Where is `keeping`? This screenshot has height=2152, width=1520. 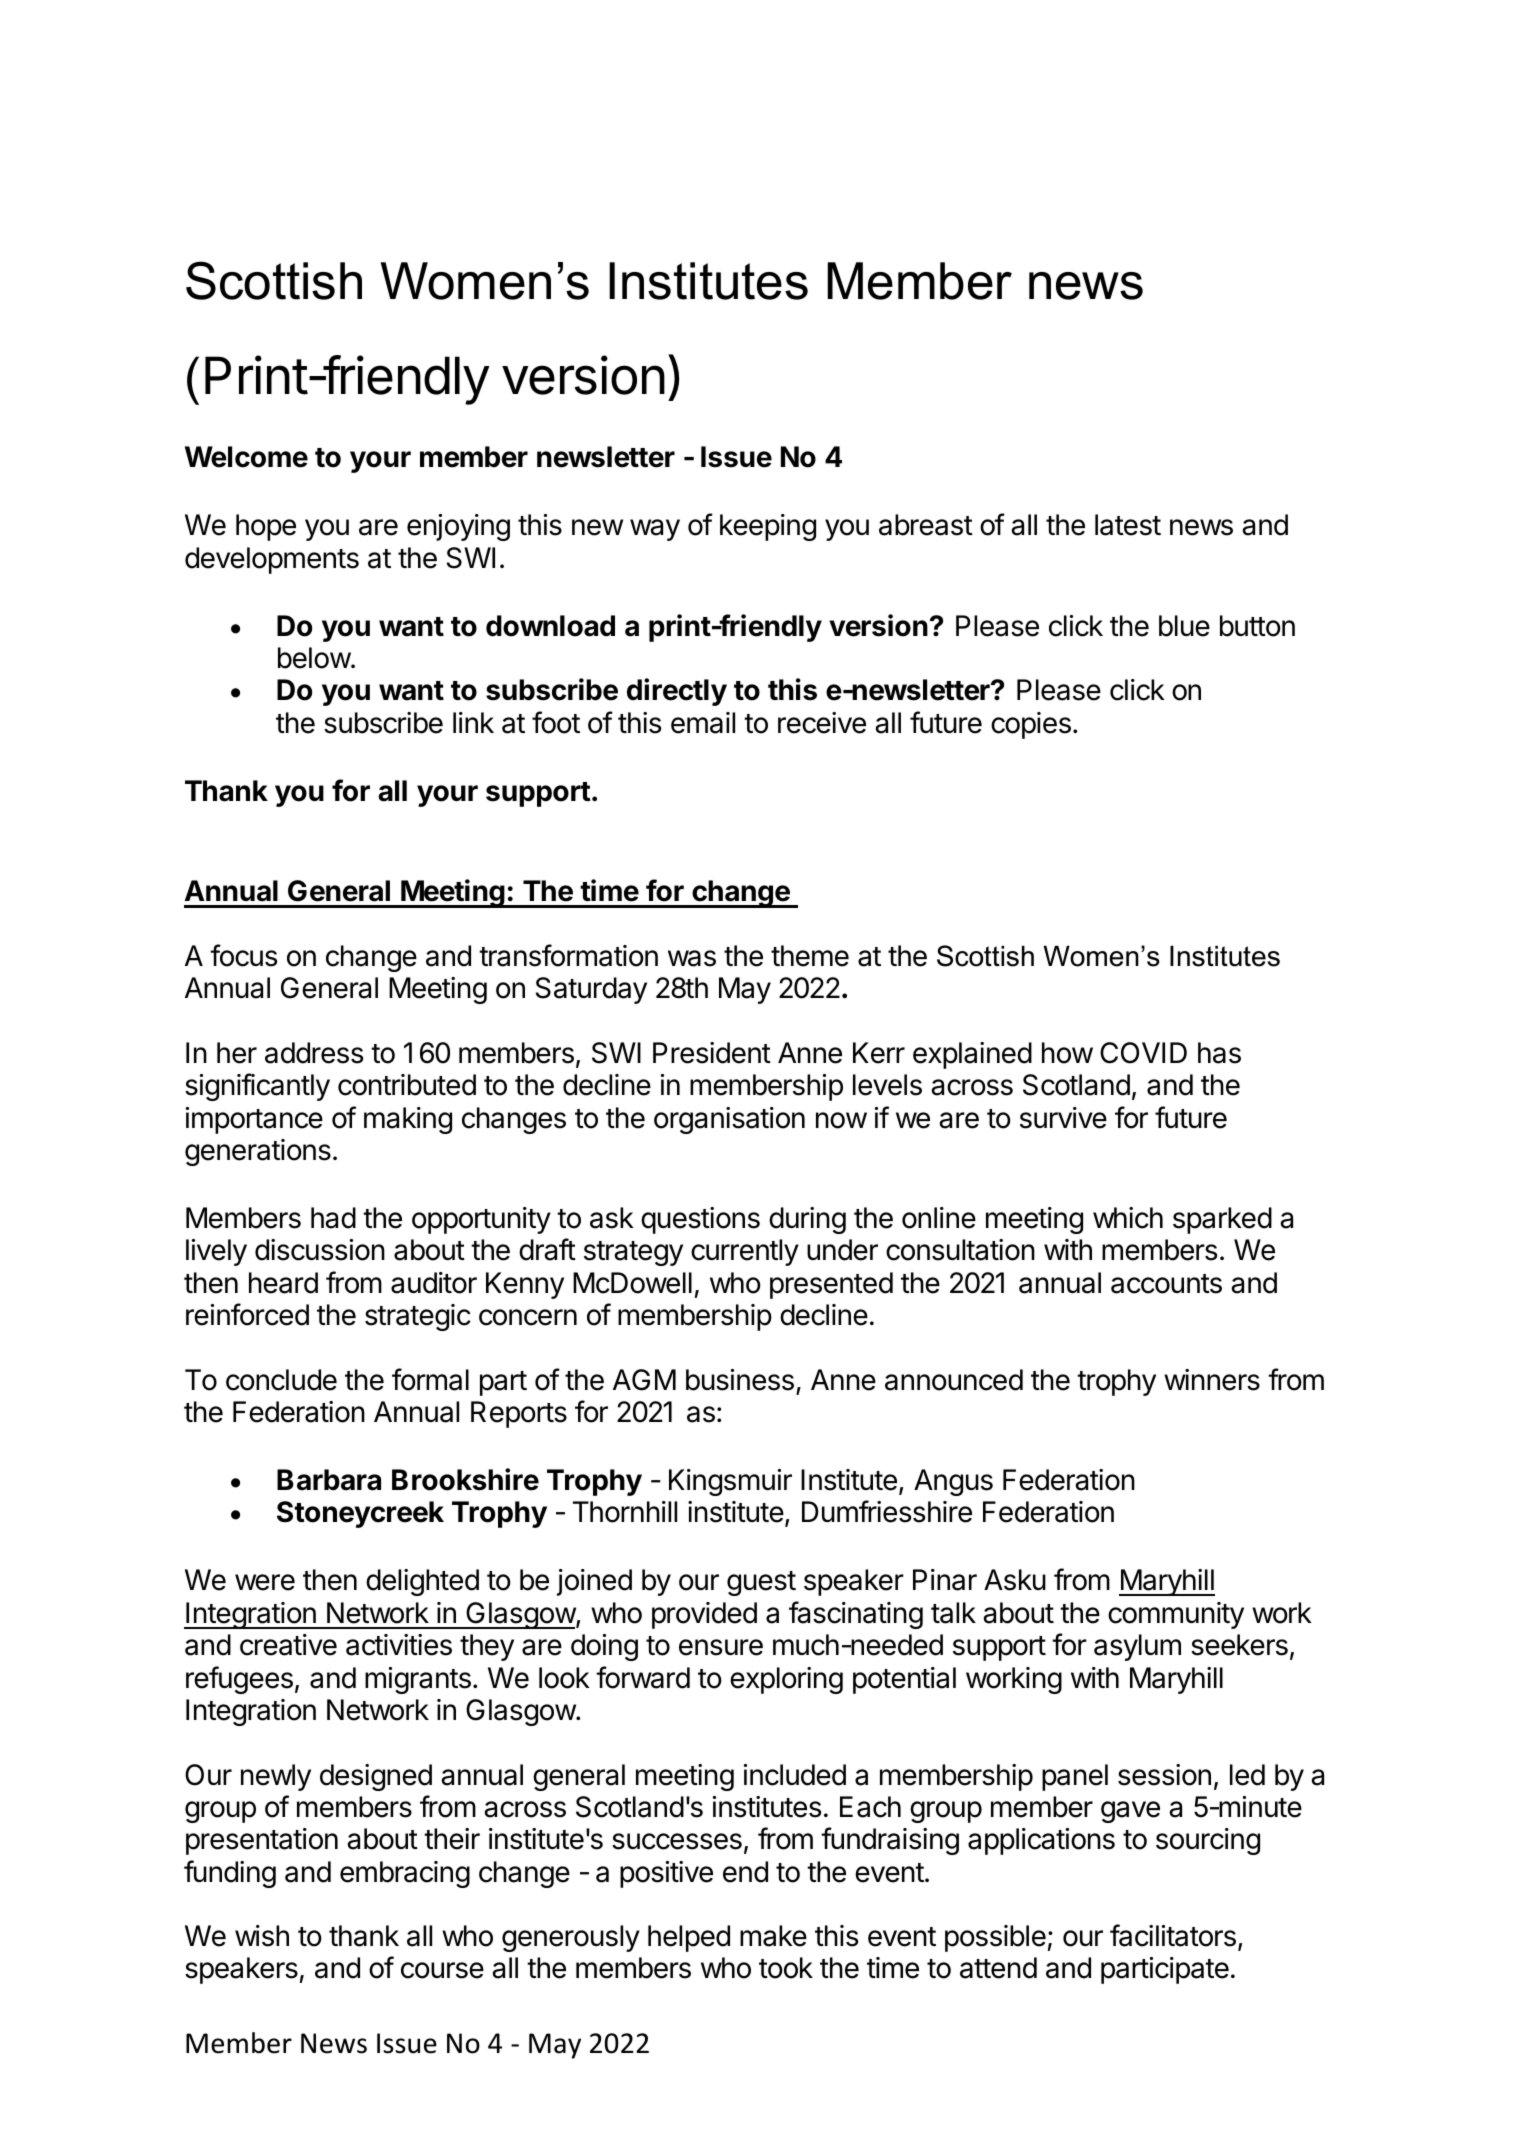 keeping is located at coordinates (768, 527).
